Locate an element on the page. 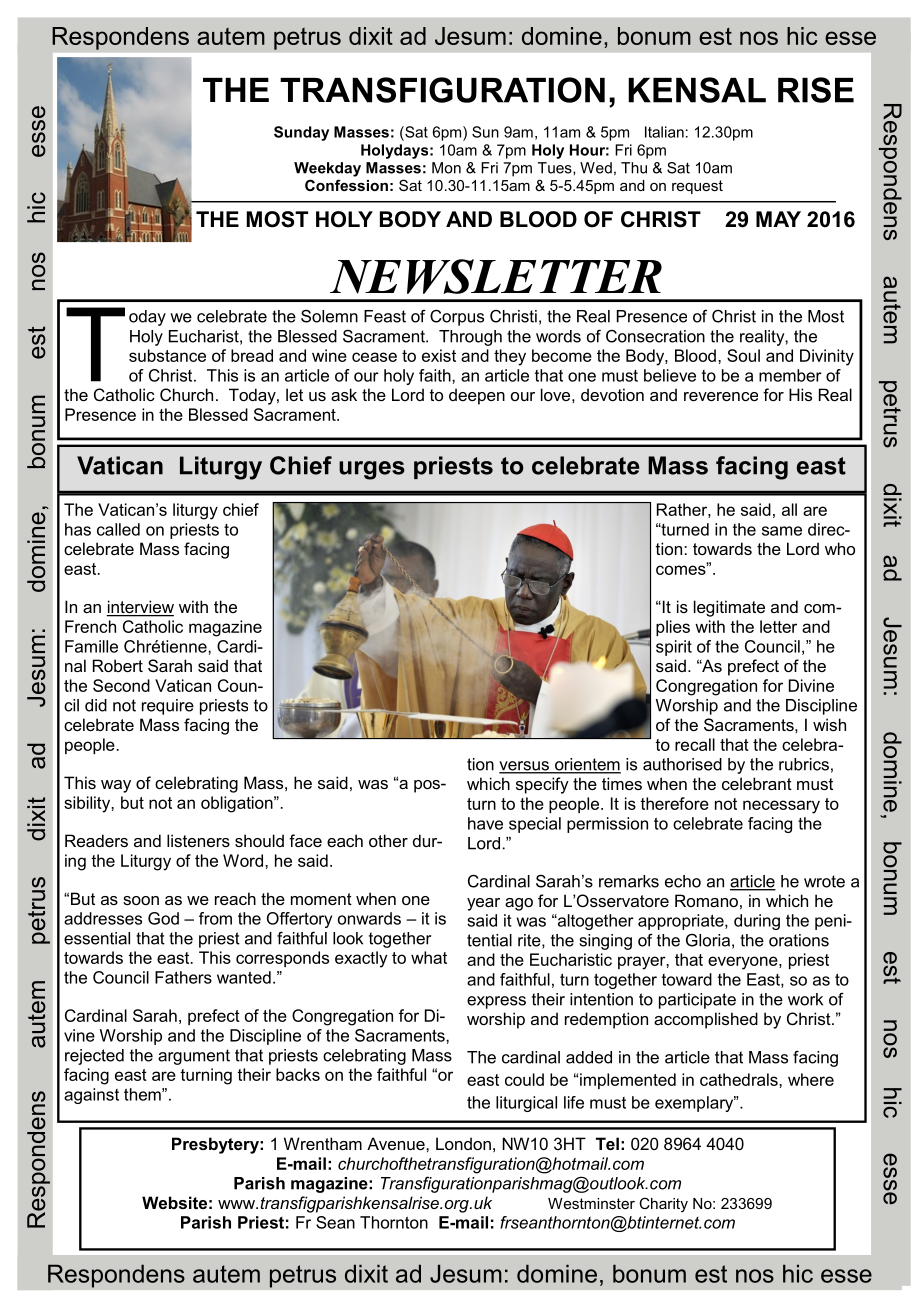  spirit is located at coordinates (674, 648).
